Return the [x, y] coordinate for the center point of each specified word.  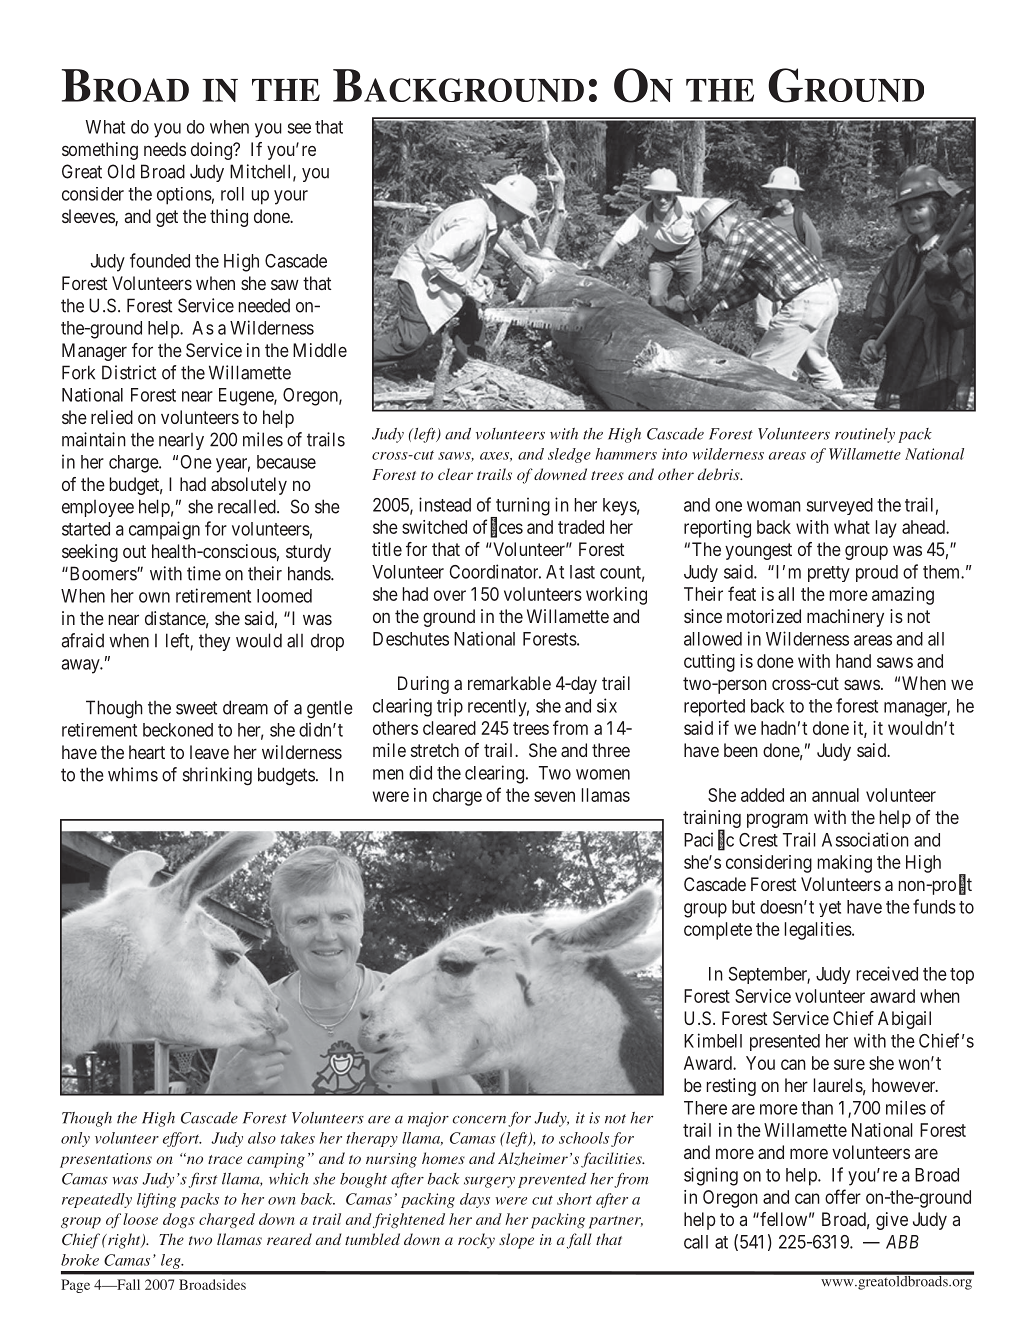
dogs [179, 1220]
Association [865, 839]
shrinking [217, 776]
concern [479, 1120]
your [291, 197]
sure [849, 1064]
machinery [845, 618]
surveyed [840, 506]
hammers [626, 454]
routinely [865, 435]
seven [554, 796]
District [129, 372]
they [214, 642]
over [450, 595]
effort [182, 1139]
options [184, 196]
